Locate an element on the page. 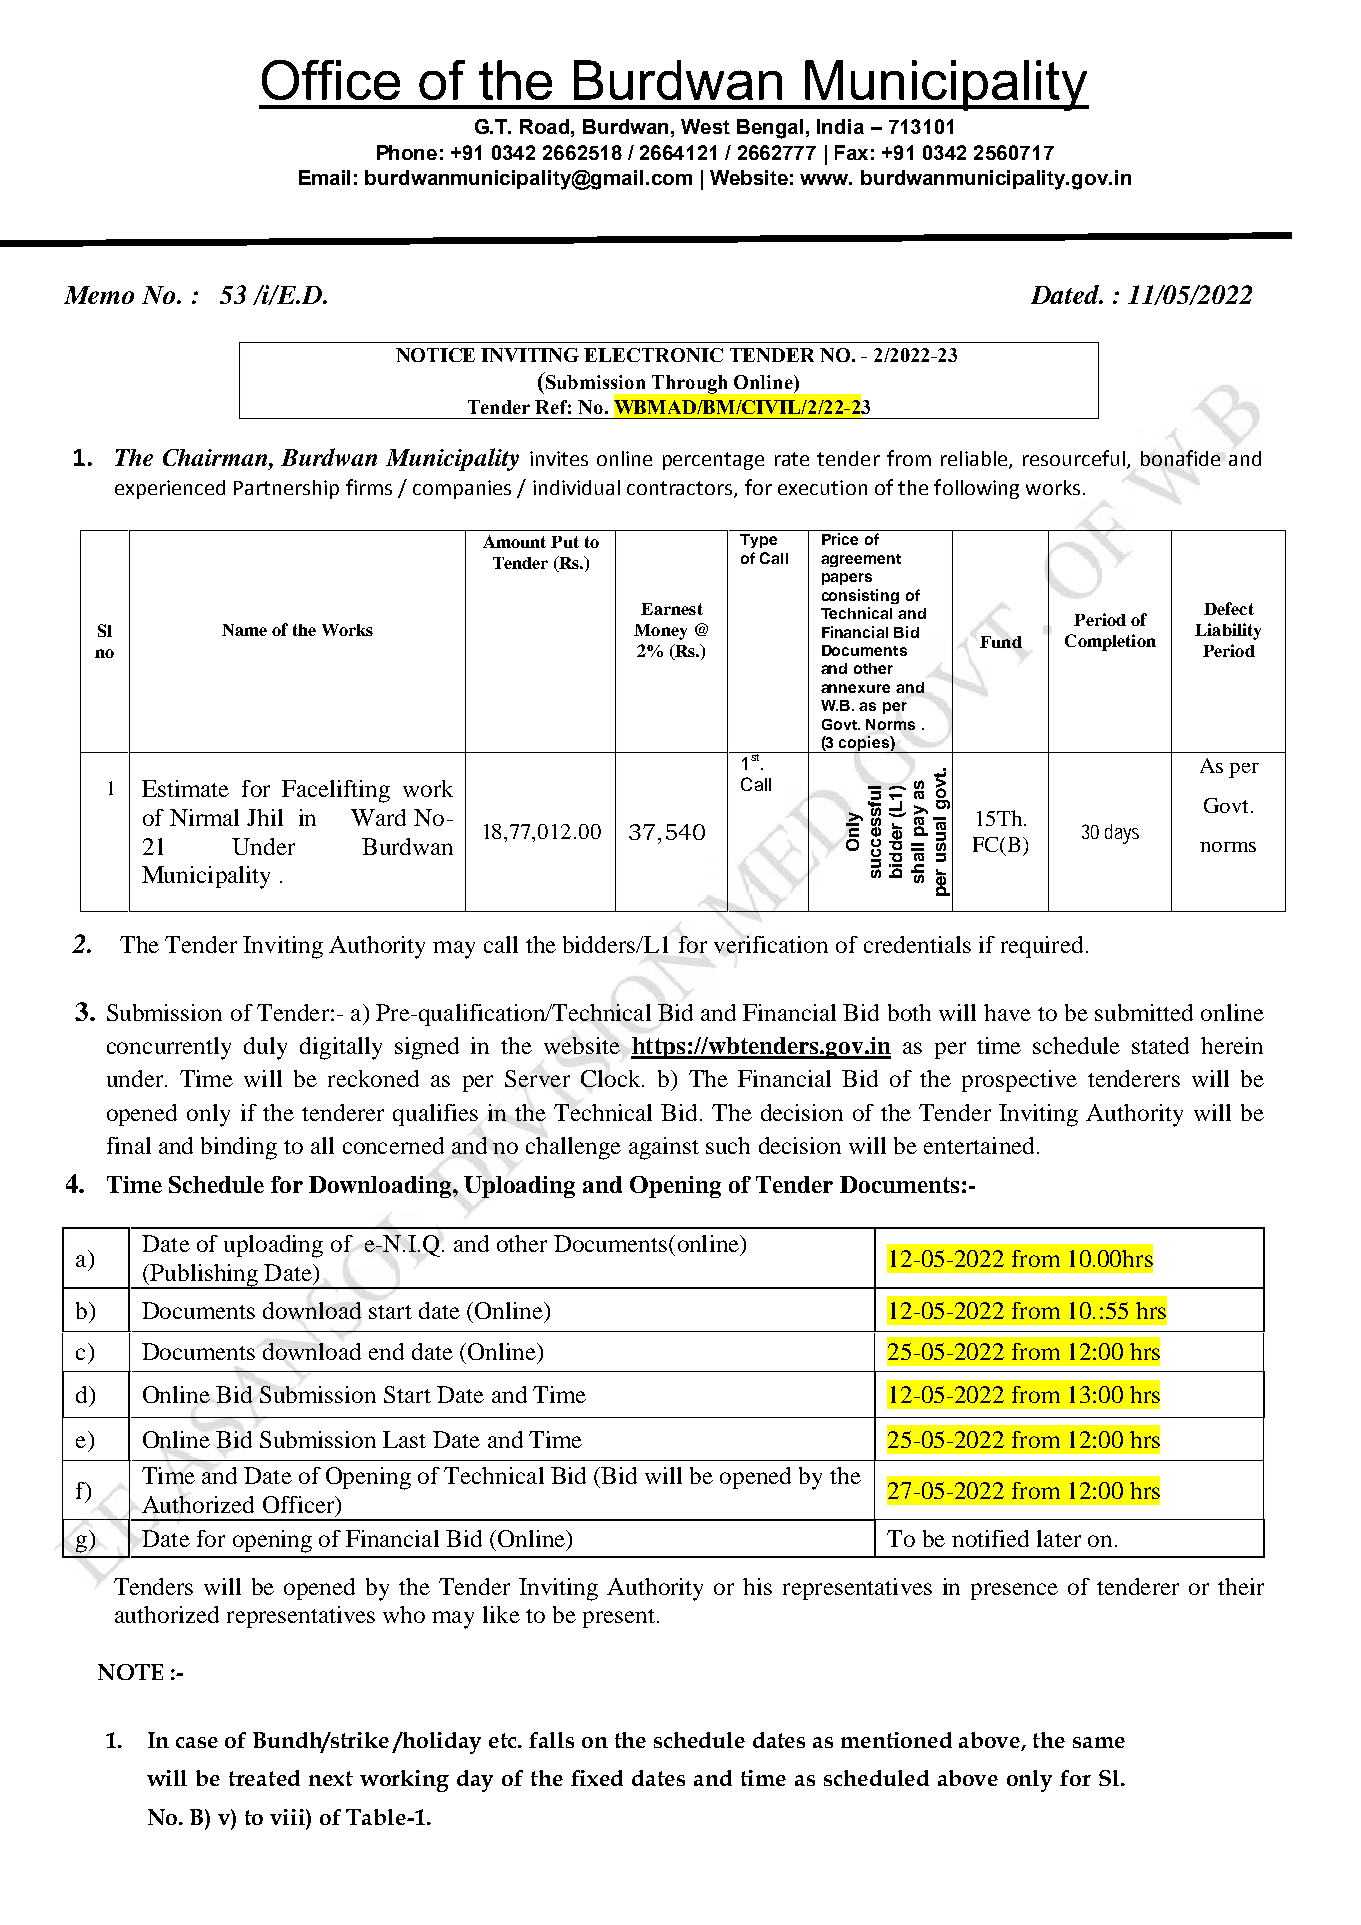 The width and height of the image is (1361, 1925). fixed is located at coordinates (597, 1778).
